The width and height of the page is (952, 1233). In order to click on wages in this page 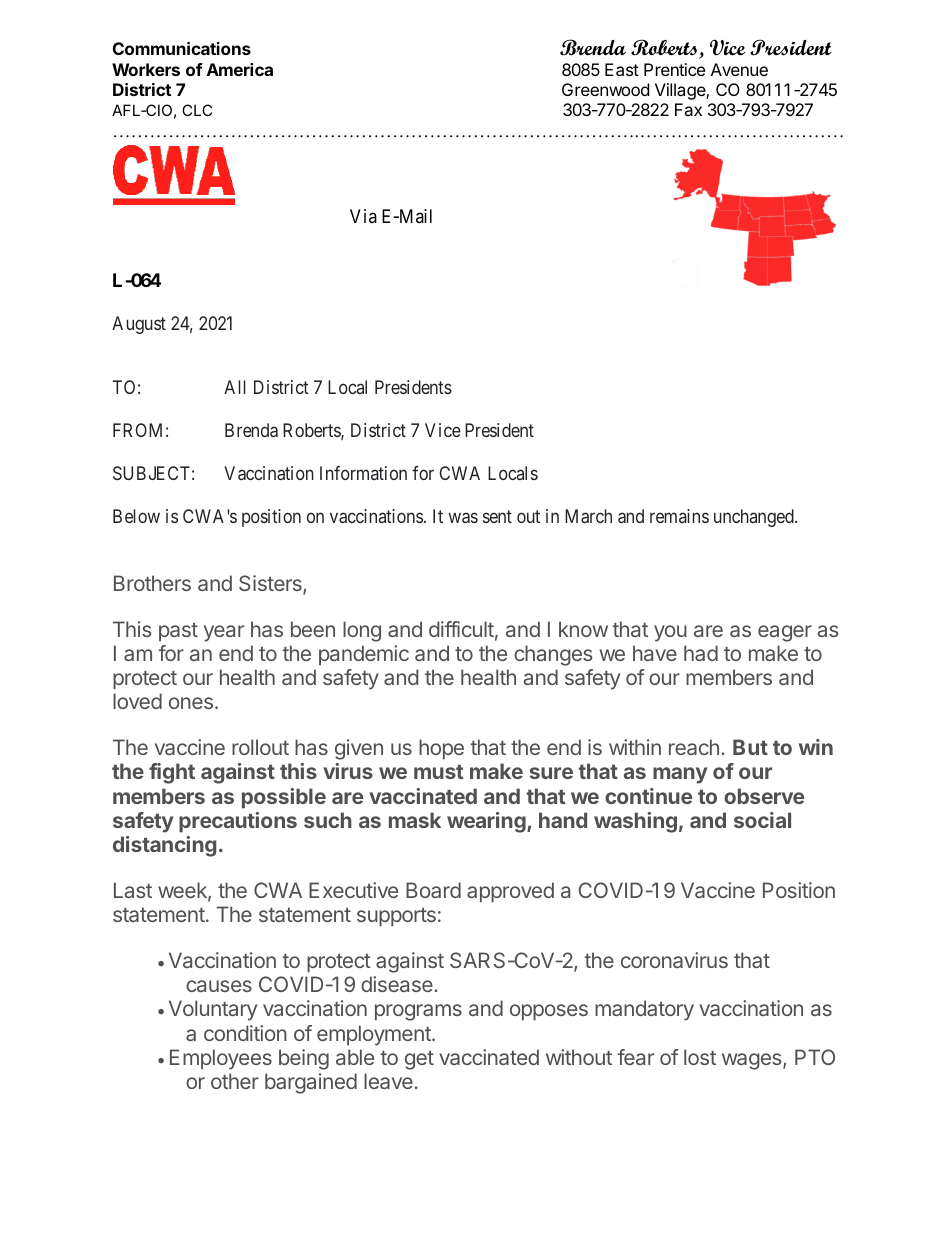, I will do `click(753, 1061)`.
